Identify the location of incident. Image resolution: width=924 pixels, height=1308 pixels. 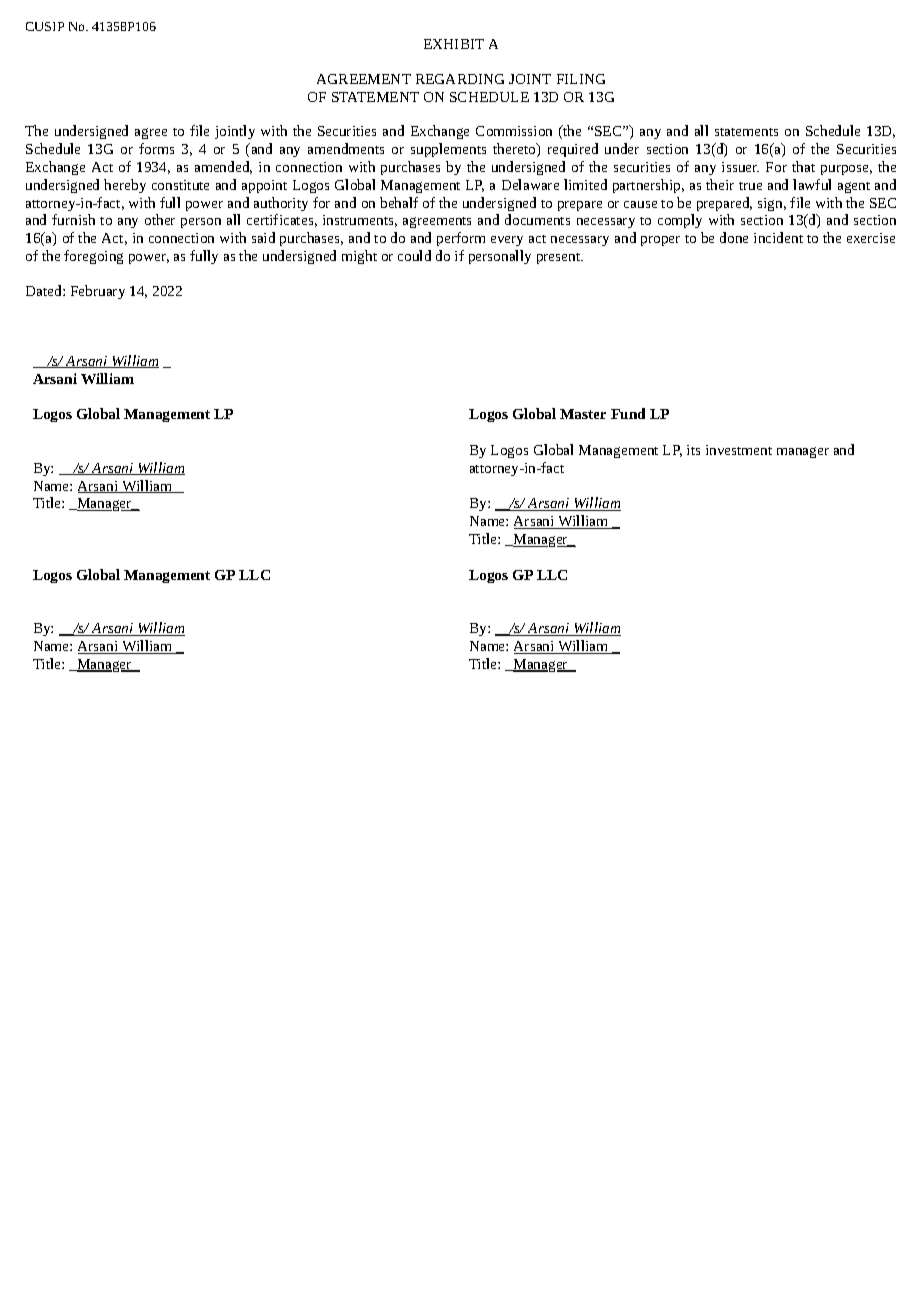
(778, 237).
